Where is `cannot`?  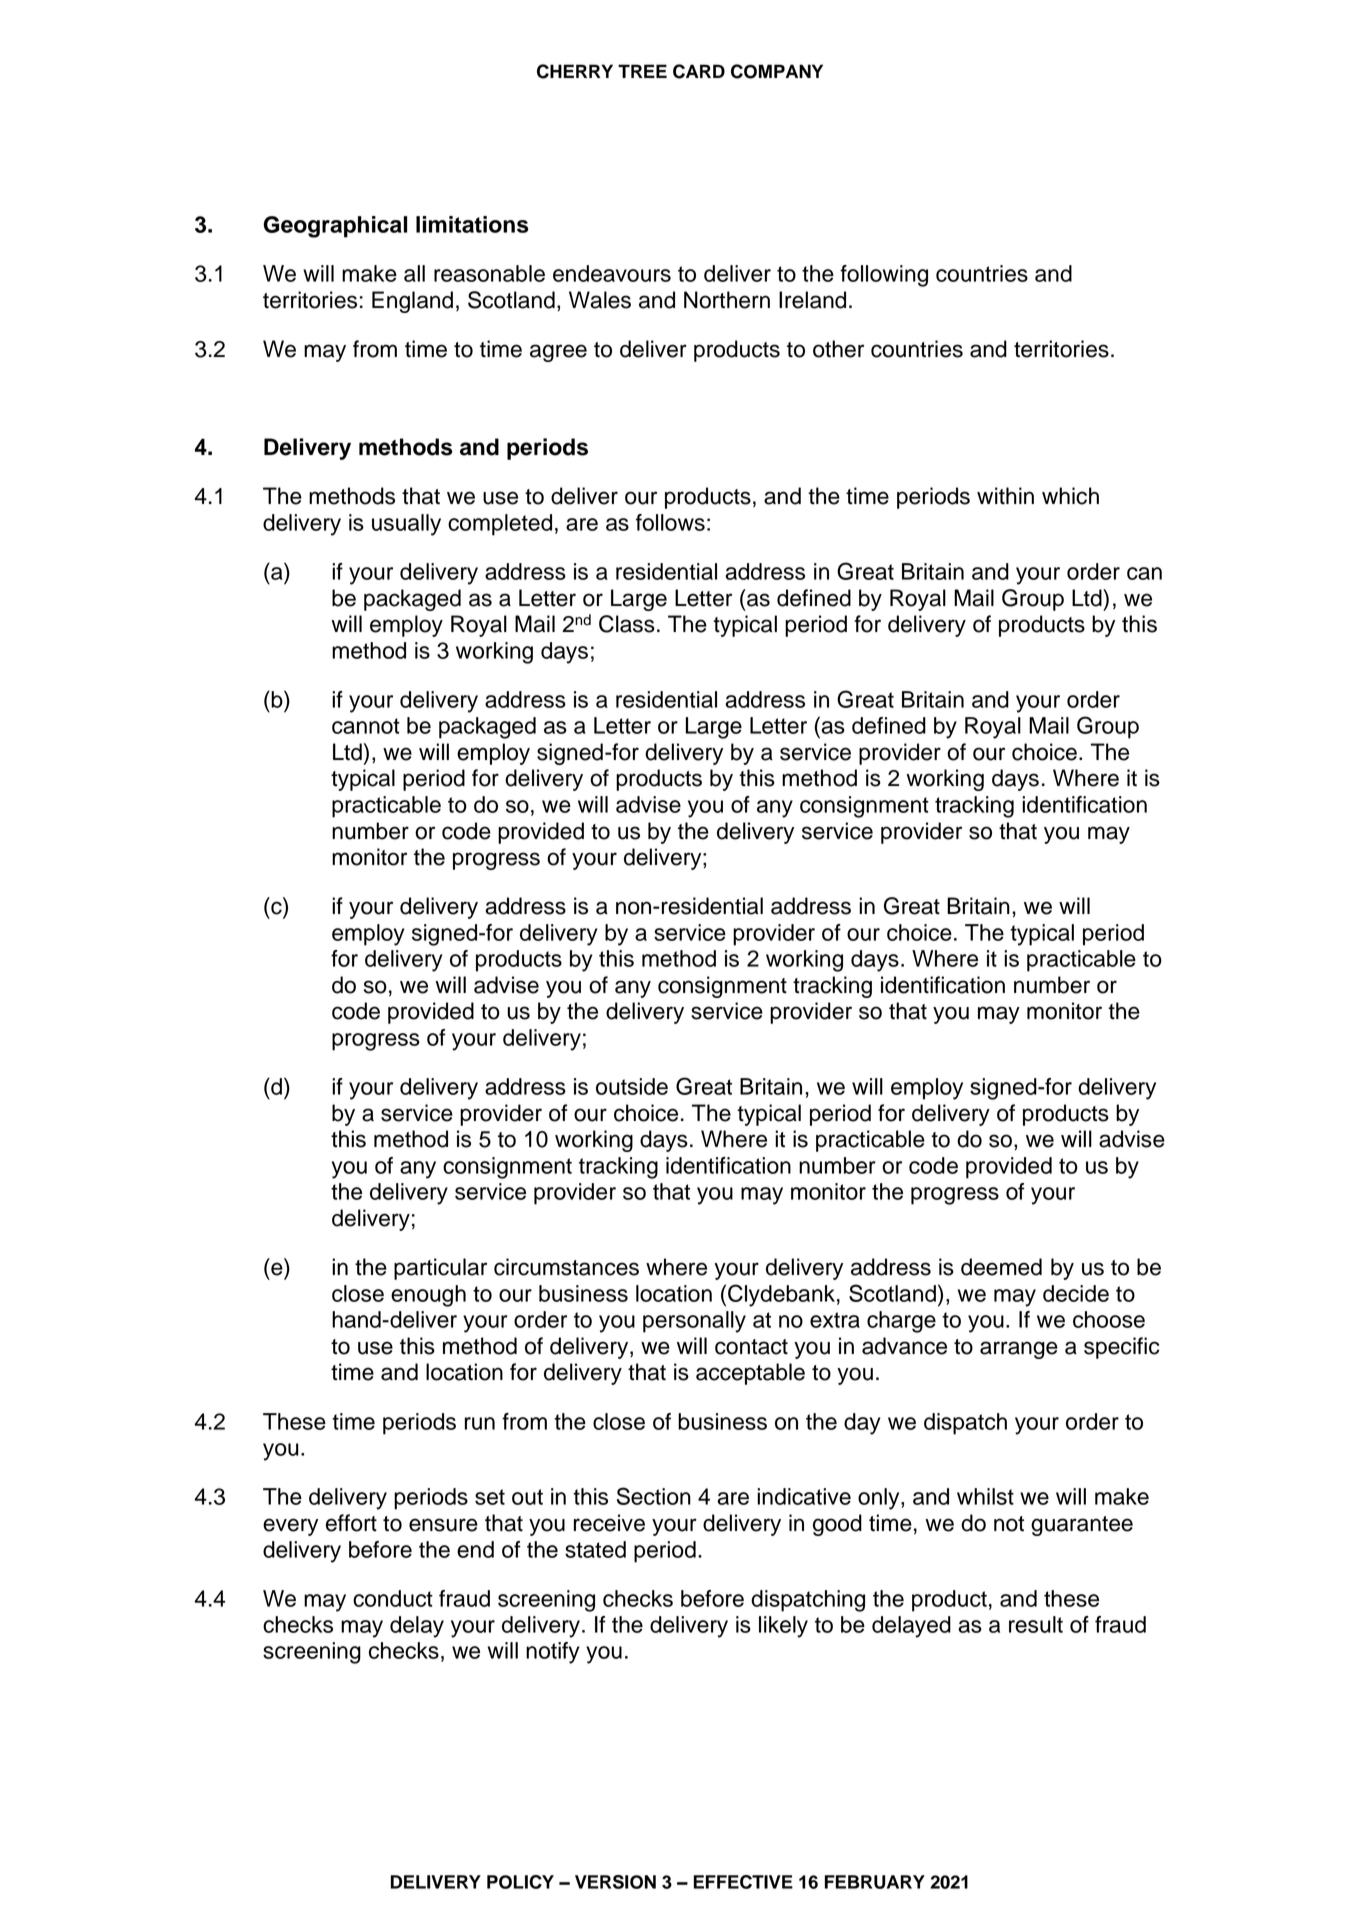 cannot is located at coordinates (366, 726).
